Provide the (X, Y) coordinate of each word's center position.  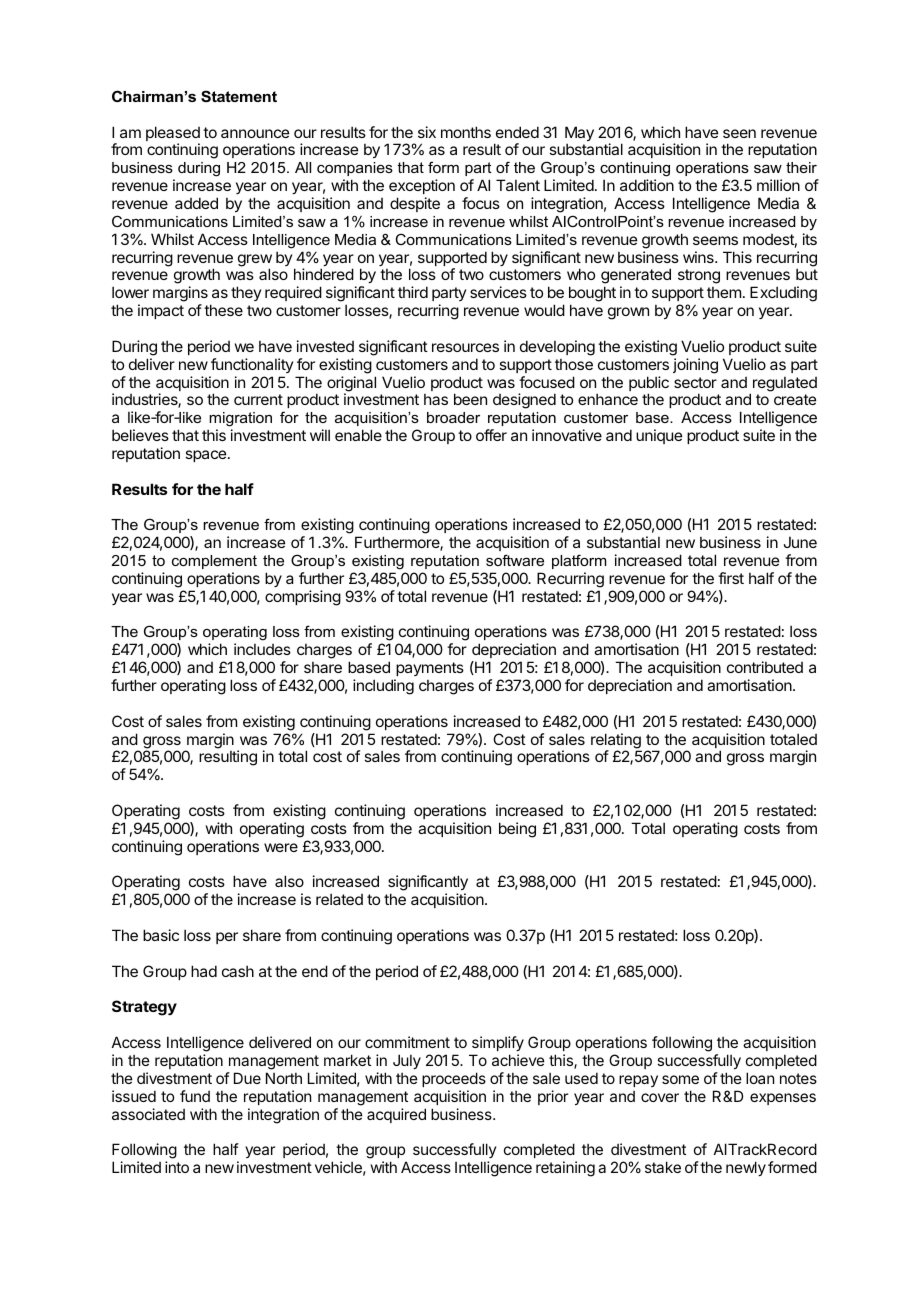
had (204, 971)
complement (214, 562)
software (515, 560)
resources (465, 347)
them (724, 292)
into (177, 1167)
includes (262, 649)
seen (739, 133)
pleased (173, 135)
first (731, 578)
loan (760, 1078)
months (466, 132)
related (339, 899)
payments (430, 669)
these (223, 310)
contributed (765, 667)
